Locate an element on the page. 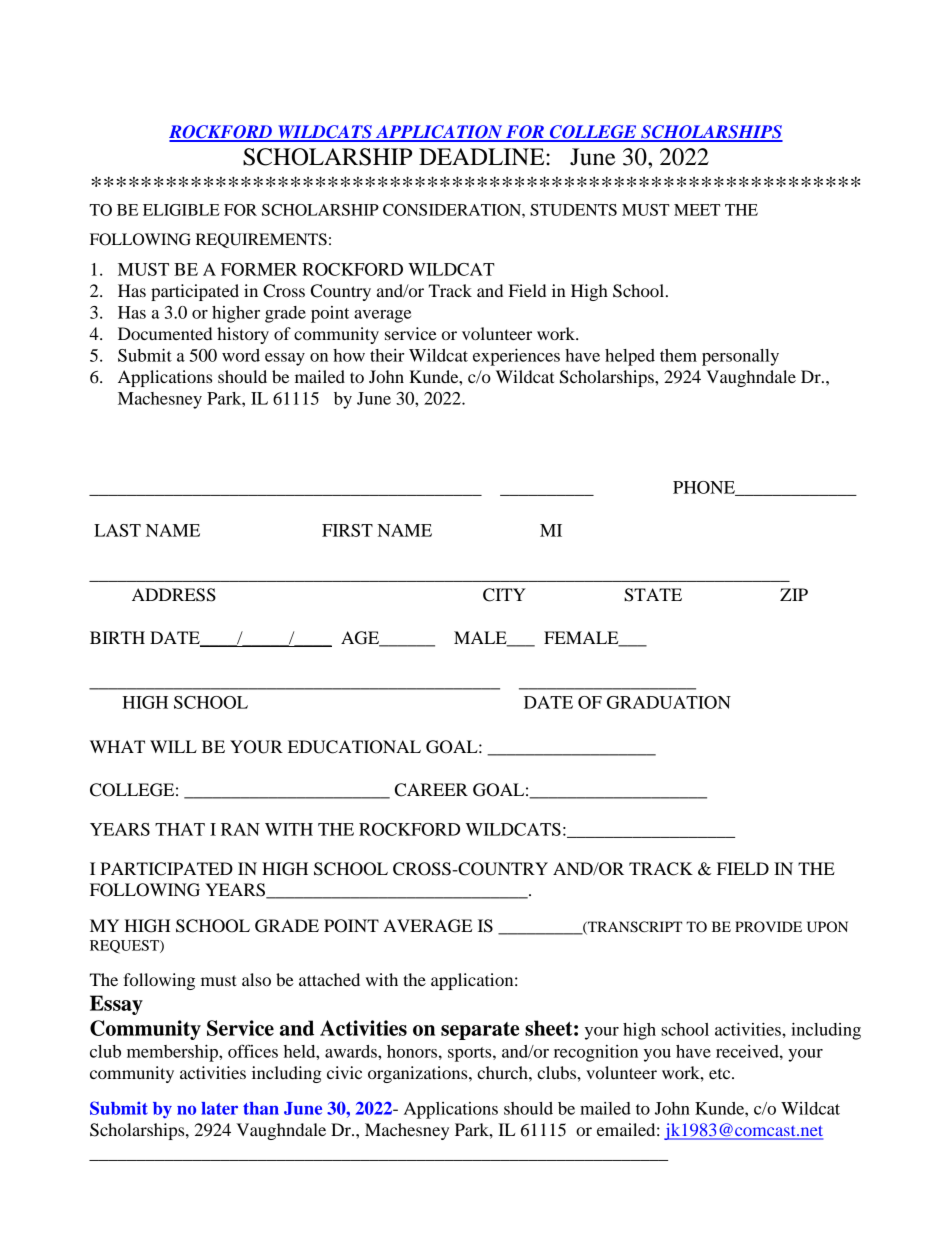  ELIGIBLE is located at coordinates (181, 210).
